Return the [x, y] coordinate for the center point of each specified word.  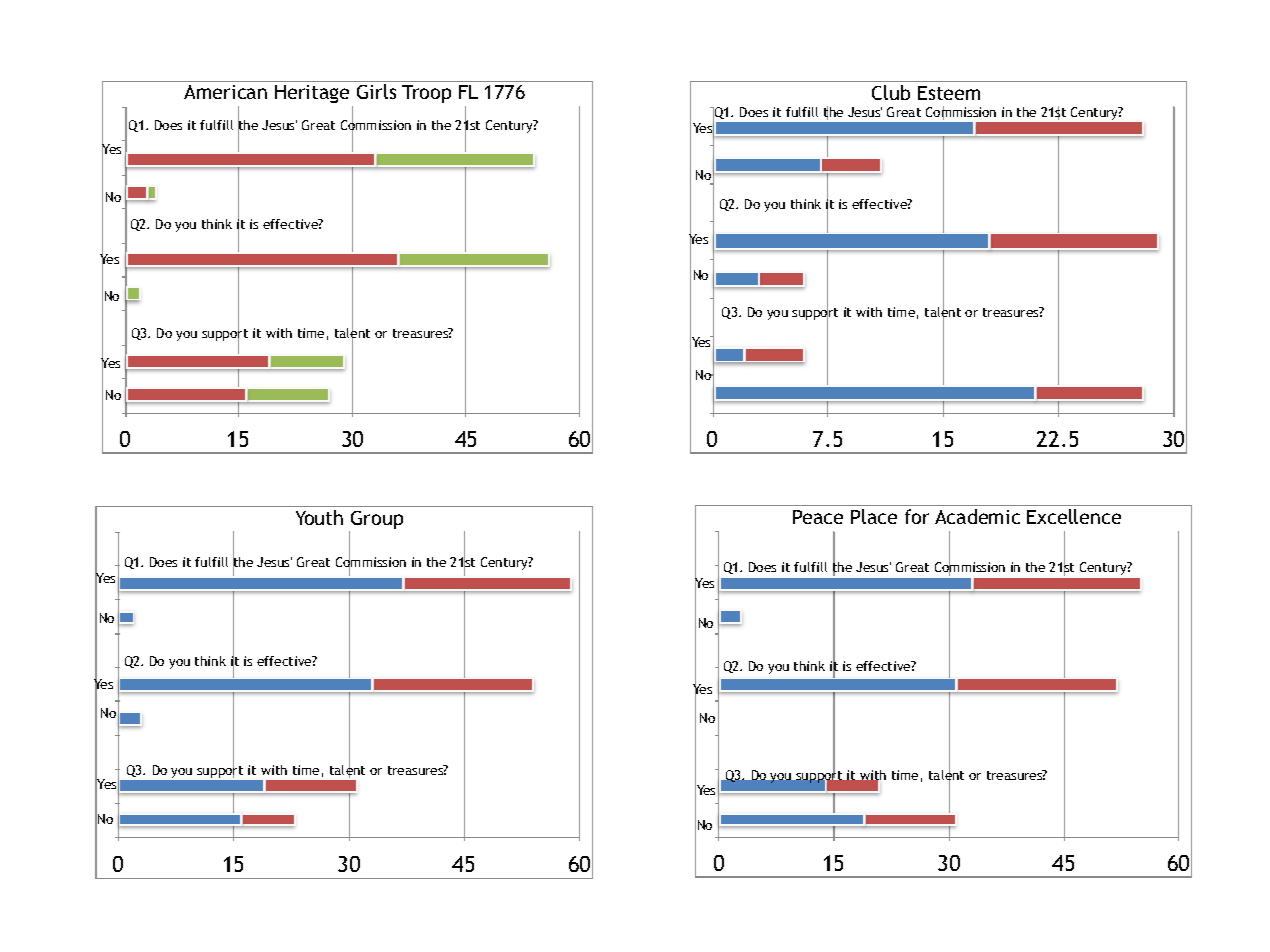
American [225, 92]
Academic [977, 516]
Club [891, 92]
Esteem [949, 93]
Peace [818, 517]
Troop [426, 94]
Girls [376, 91]
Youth [319, 517]
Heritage [312, 94]
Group [376, 521]
